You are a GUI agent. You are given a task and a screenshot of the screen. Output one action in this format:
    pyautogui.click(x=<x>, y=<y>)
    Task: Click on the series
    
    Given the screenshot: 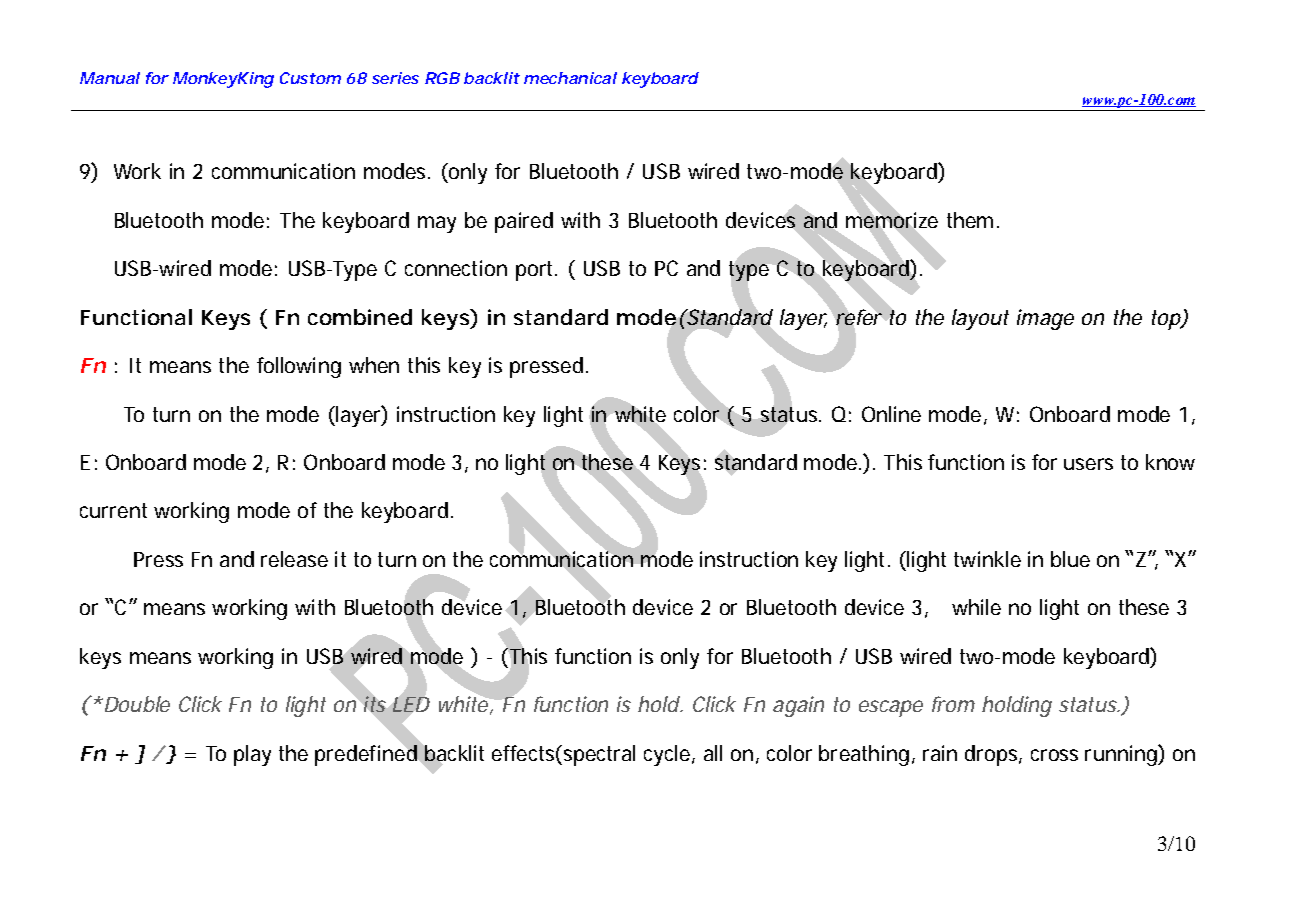 What is the action you would take?
    pyautogui.click(x=395, y=78)
